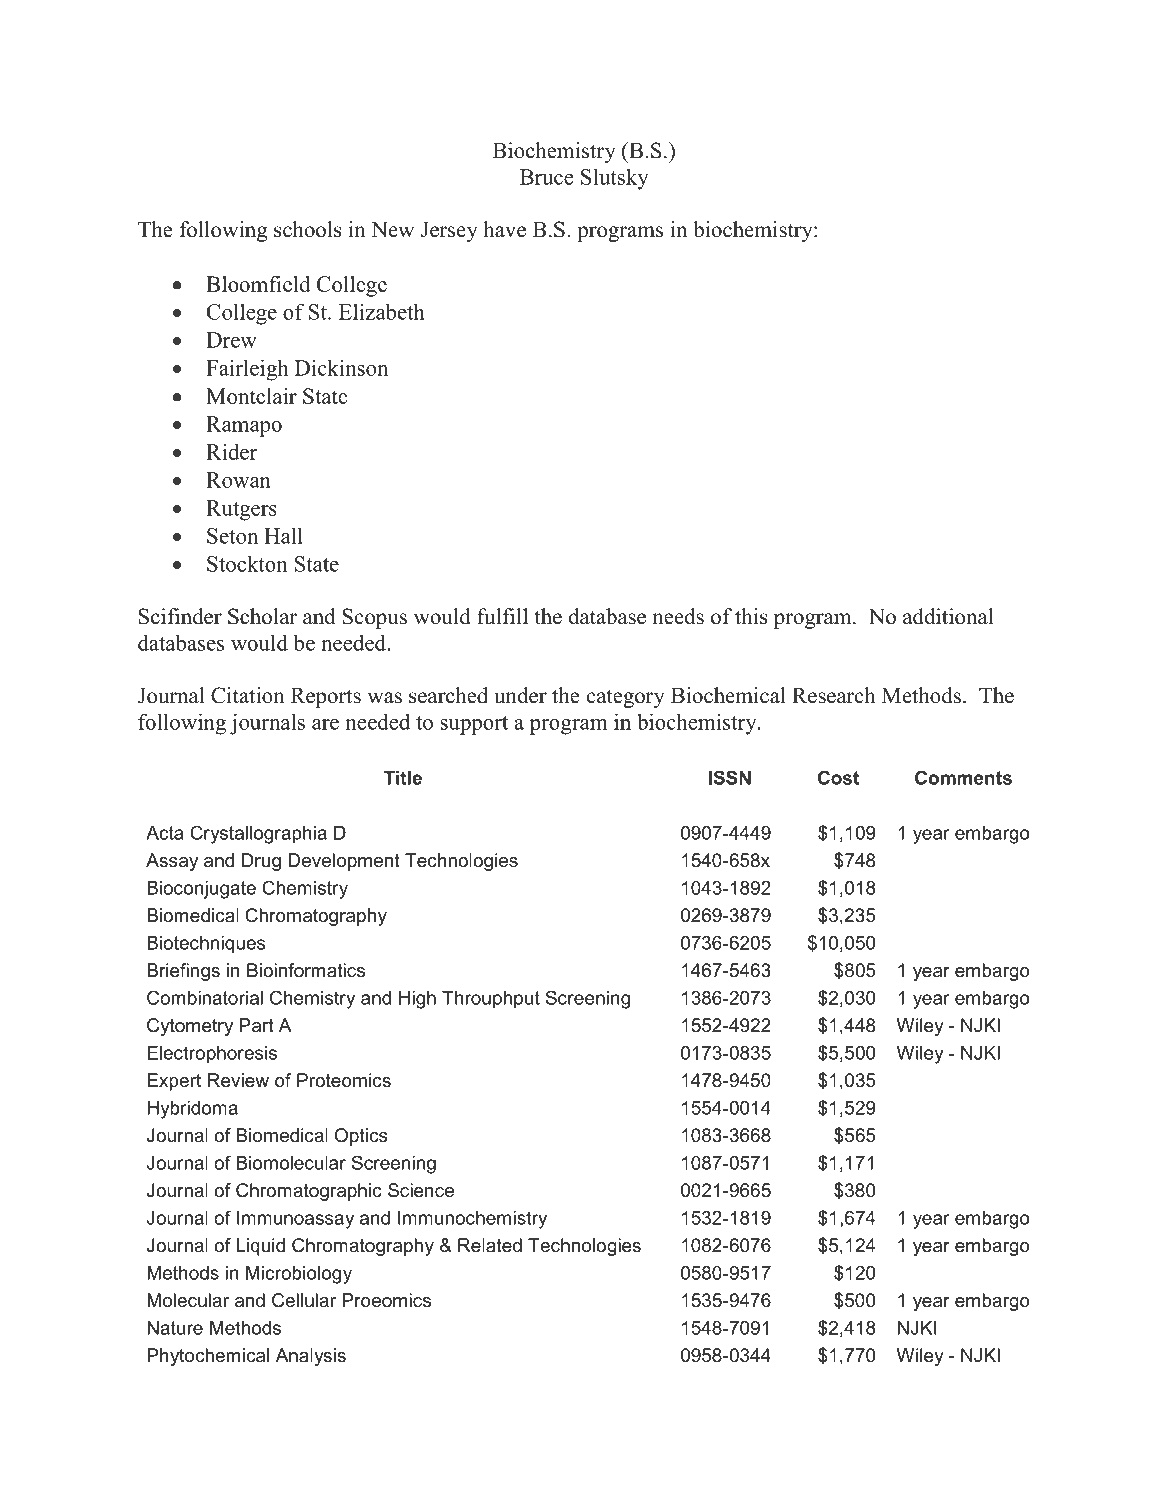 The height and width of the screenshot is (1512, 1168). What do you see at coordinates (547, 177) in the screenshot?
I see `Bruce` at bounding box center [547, 177].
